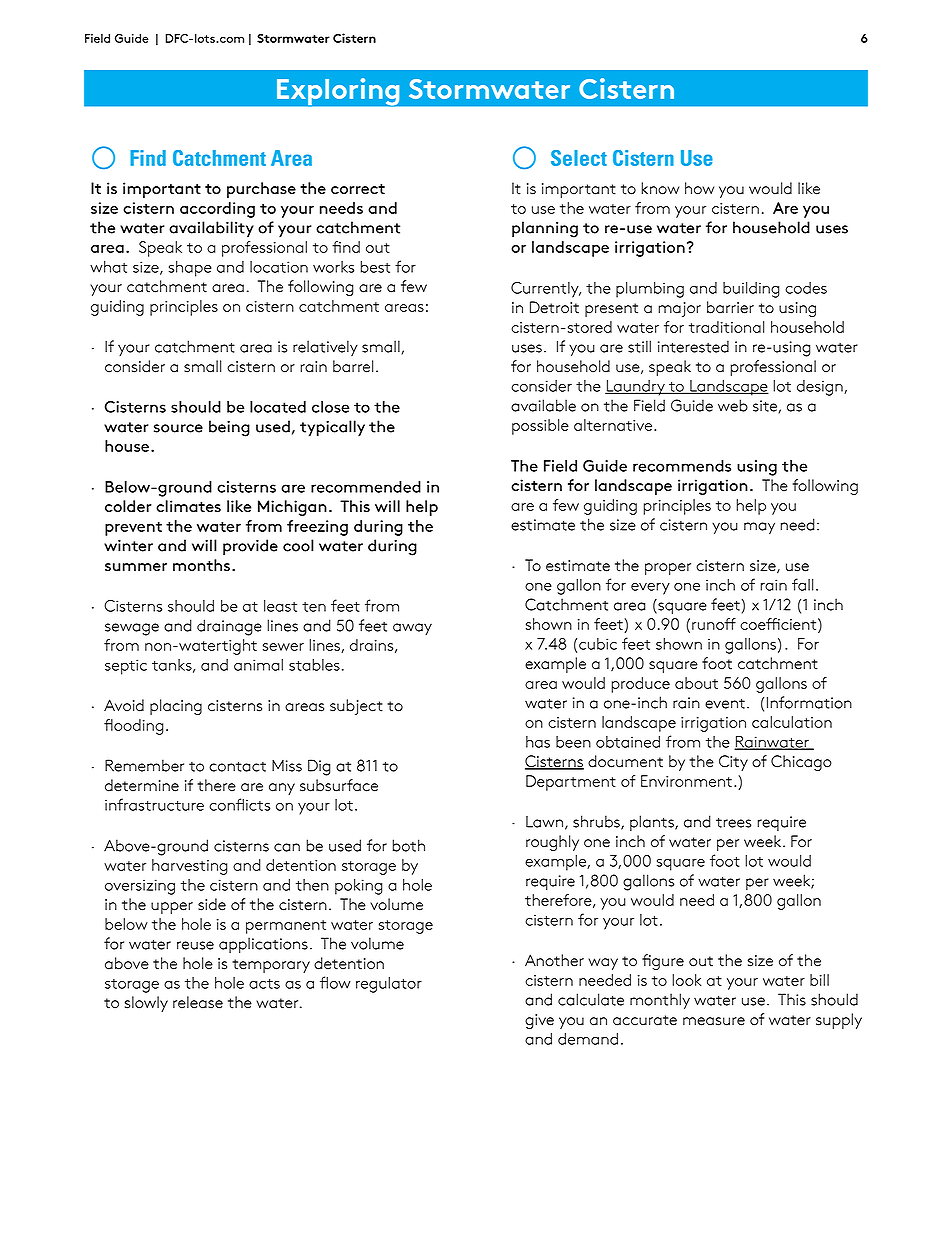  Describe the element at coordinates (545, 229) in the page. I see `planning` at that location.
